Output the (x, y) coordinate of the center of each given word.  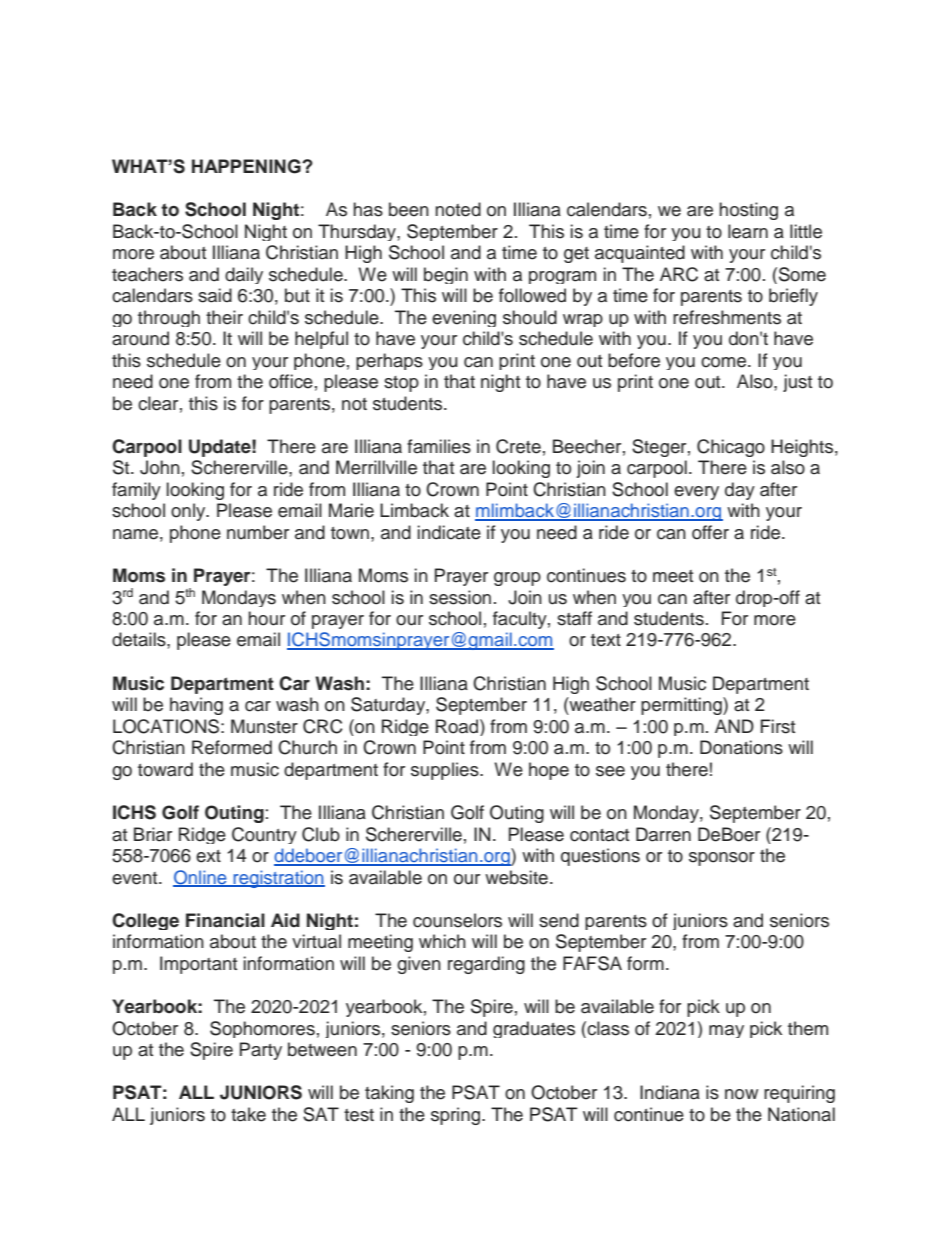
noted (458, 209)
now (741, 1094)
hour (266, 618)
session (460, 597)
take (248, 1114)
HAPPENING (247, 166)
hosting (748, 211)
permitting (682, 706)
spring (457, 1116)
